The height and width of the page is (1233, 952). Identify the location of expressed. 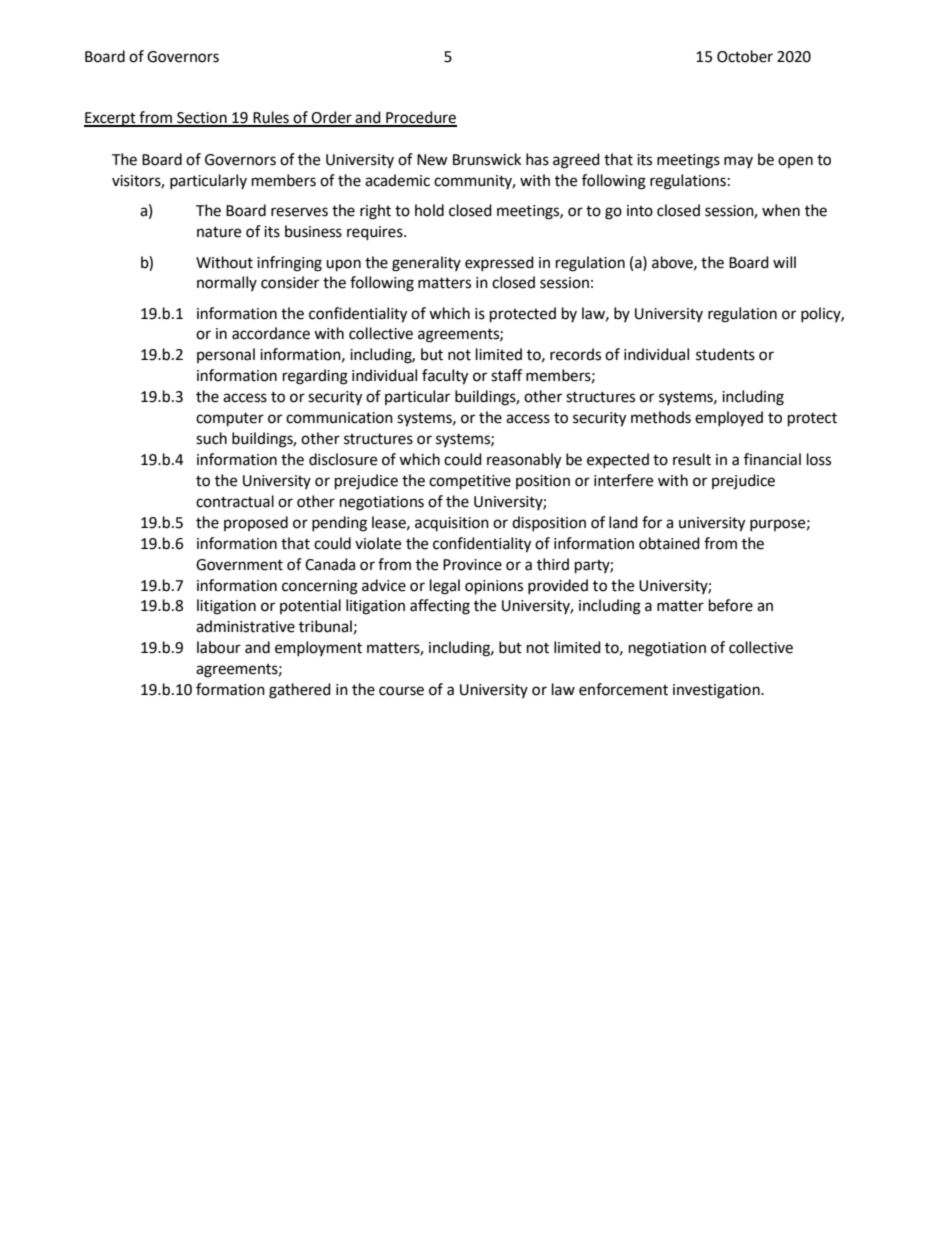
(499, 263).
